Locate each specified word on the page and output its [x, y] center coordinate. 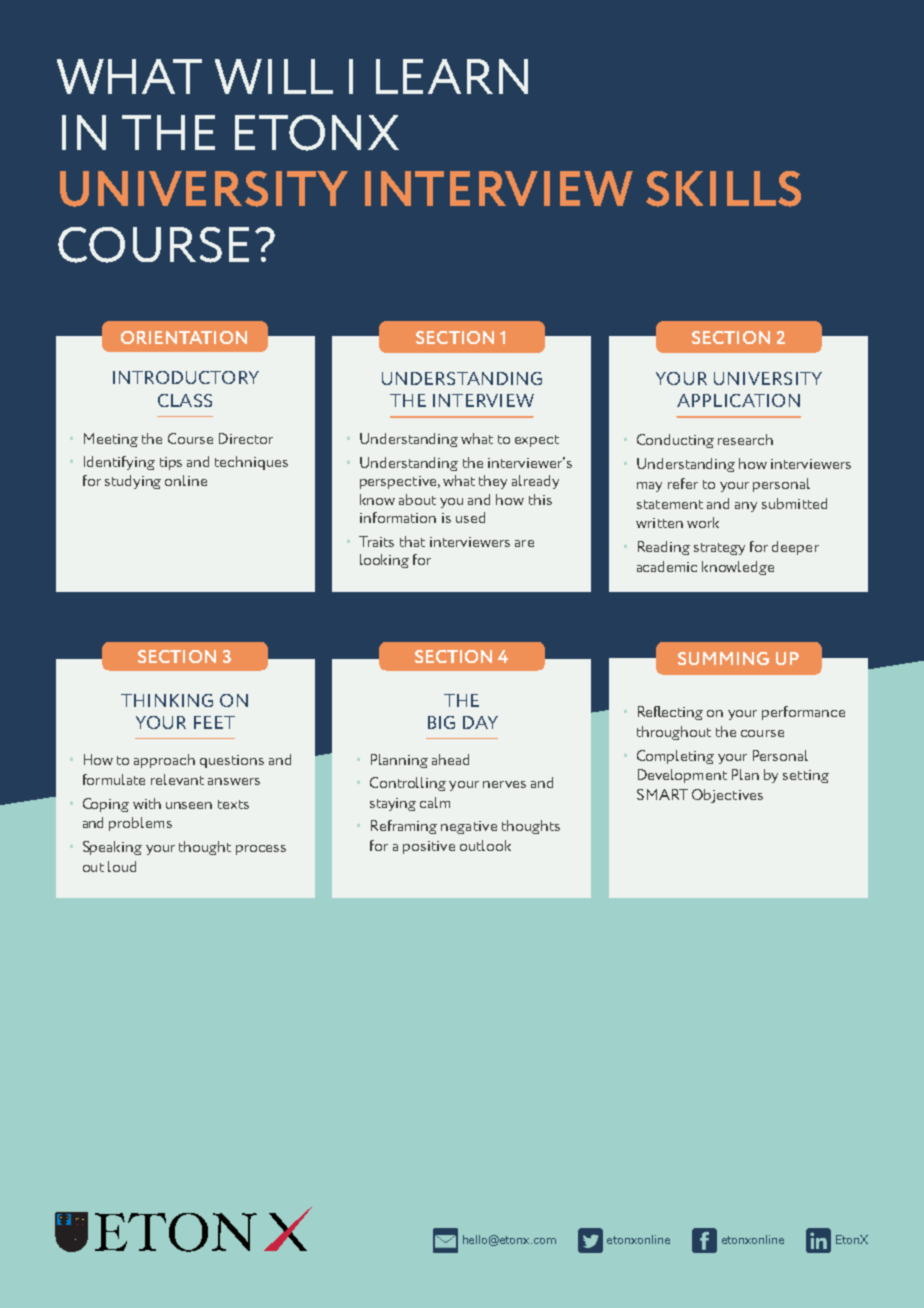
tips [171, 463]
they [493, 482]
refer [683, 483]
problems [140, 824]
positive [429, 847]
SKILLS [723, 189]
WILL [274, 76]
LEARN [452, 76]
